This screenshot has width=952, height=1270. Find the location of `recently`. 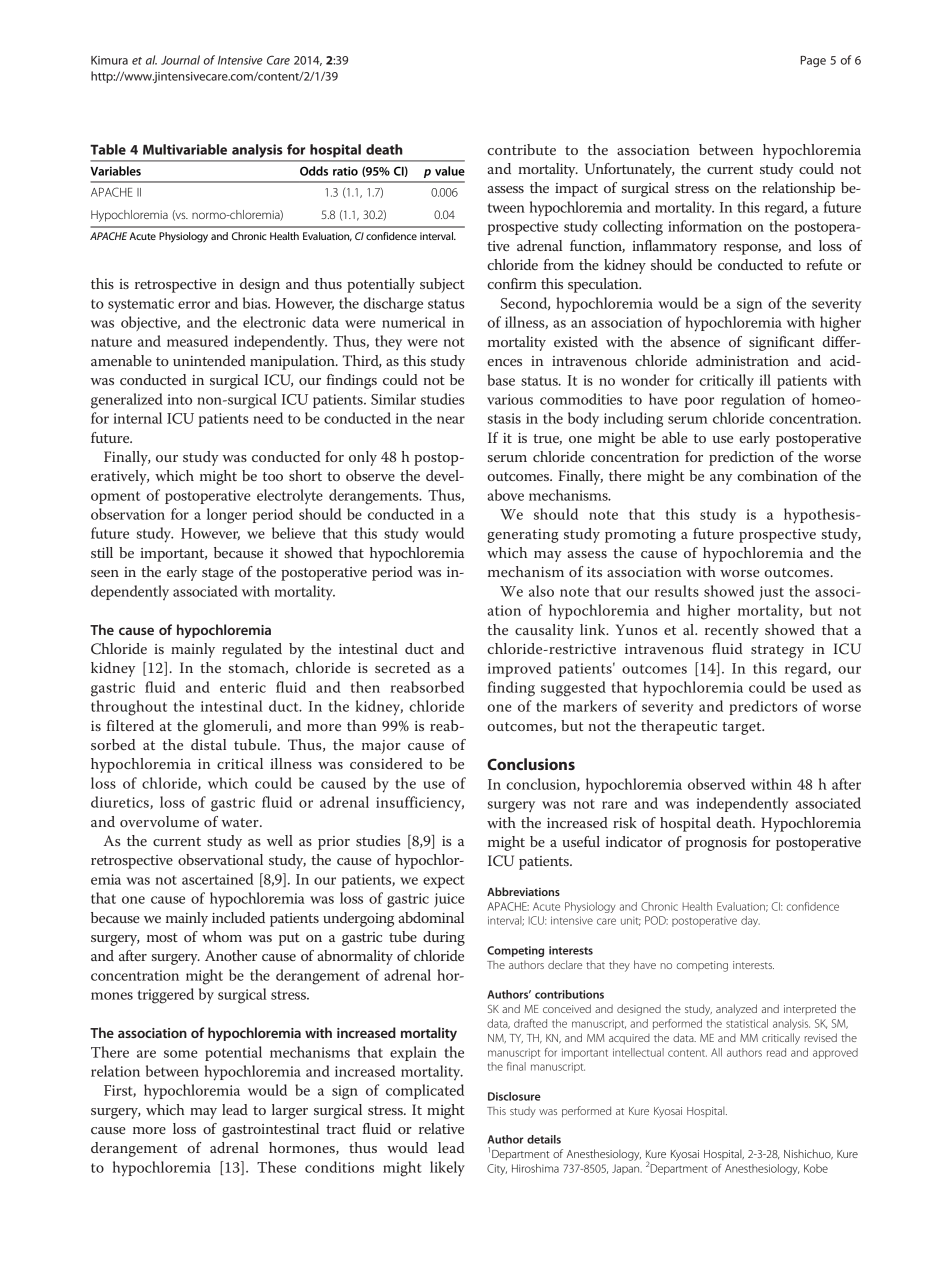

recently is located at coordinates (732, 631).
